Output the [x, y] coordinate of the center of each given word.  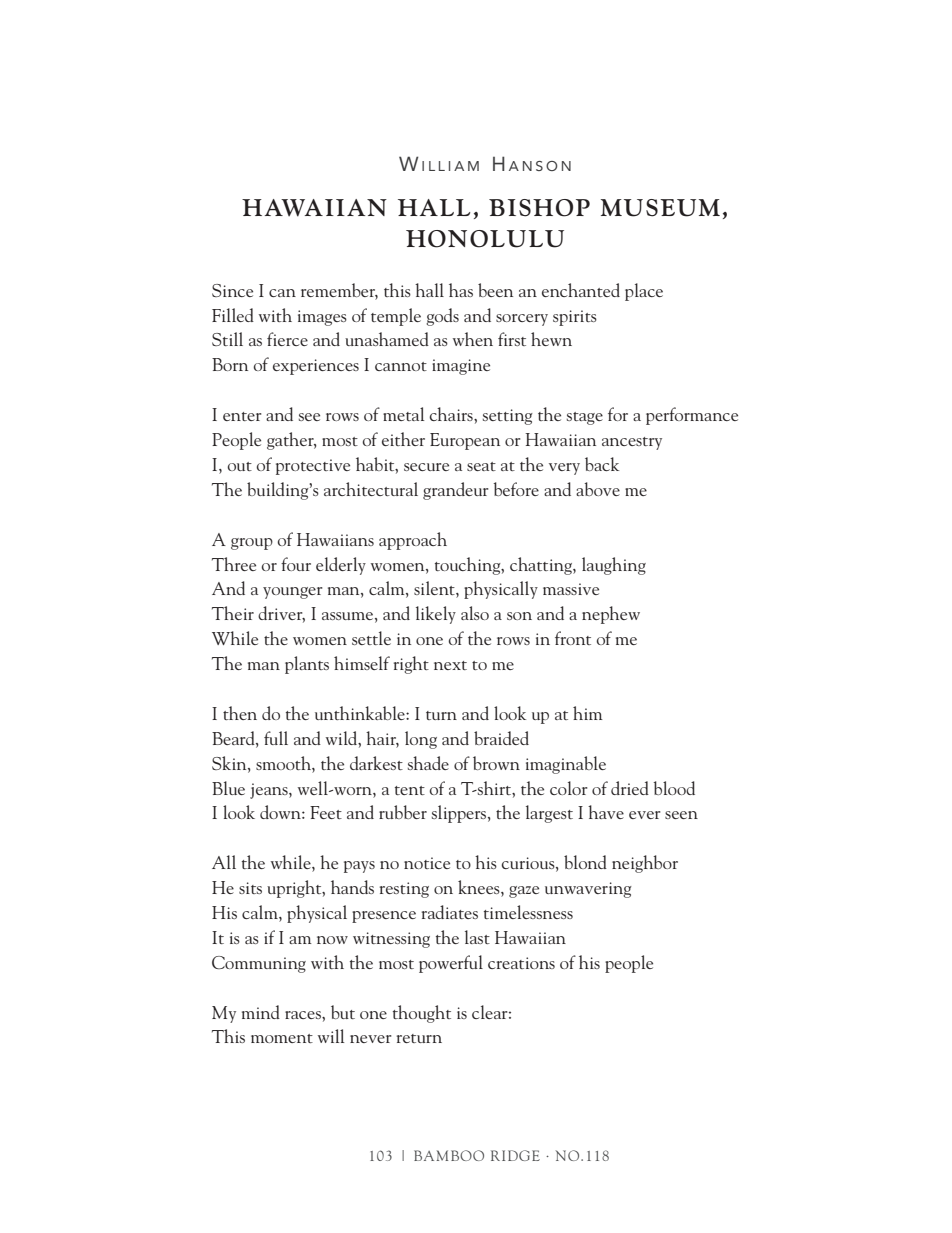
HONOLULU [485, 239]
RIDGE [515, 1155]
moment [282, 1038]
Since [232, 290]
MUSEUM [660, 208]
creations [521, 963]
